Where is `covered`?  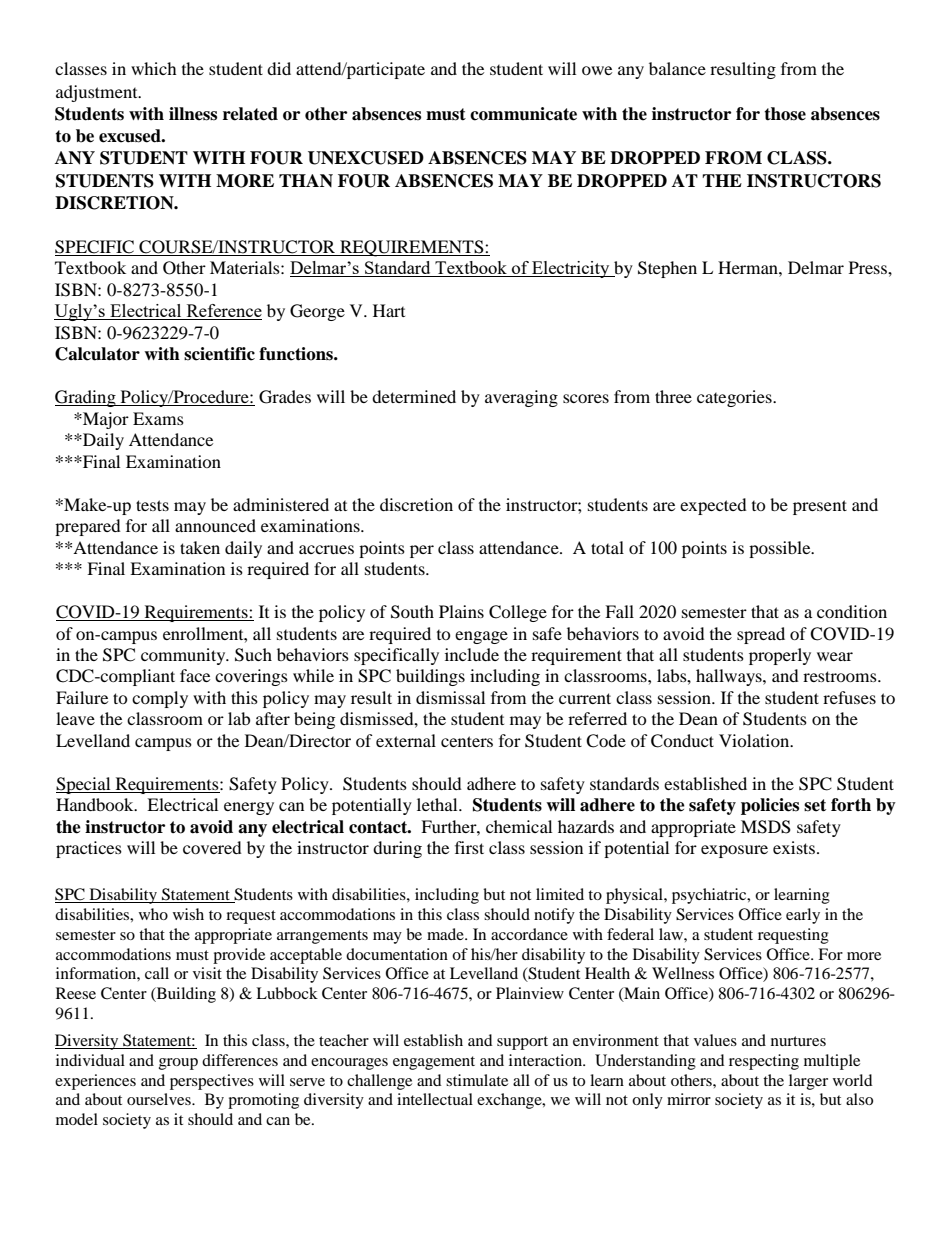
covered is located at coordinates (212, 847).
